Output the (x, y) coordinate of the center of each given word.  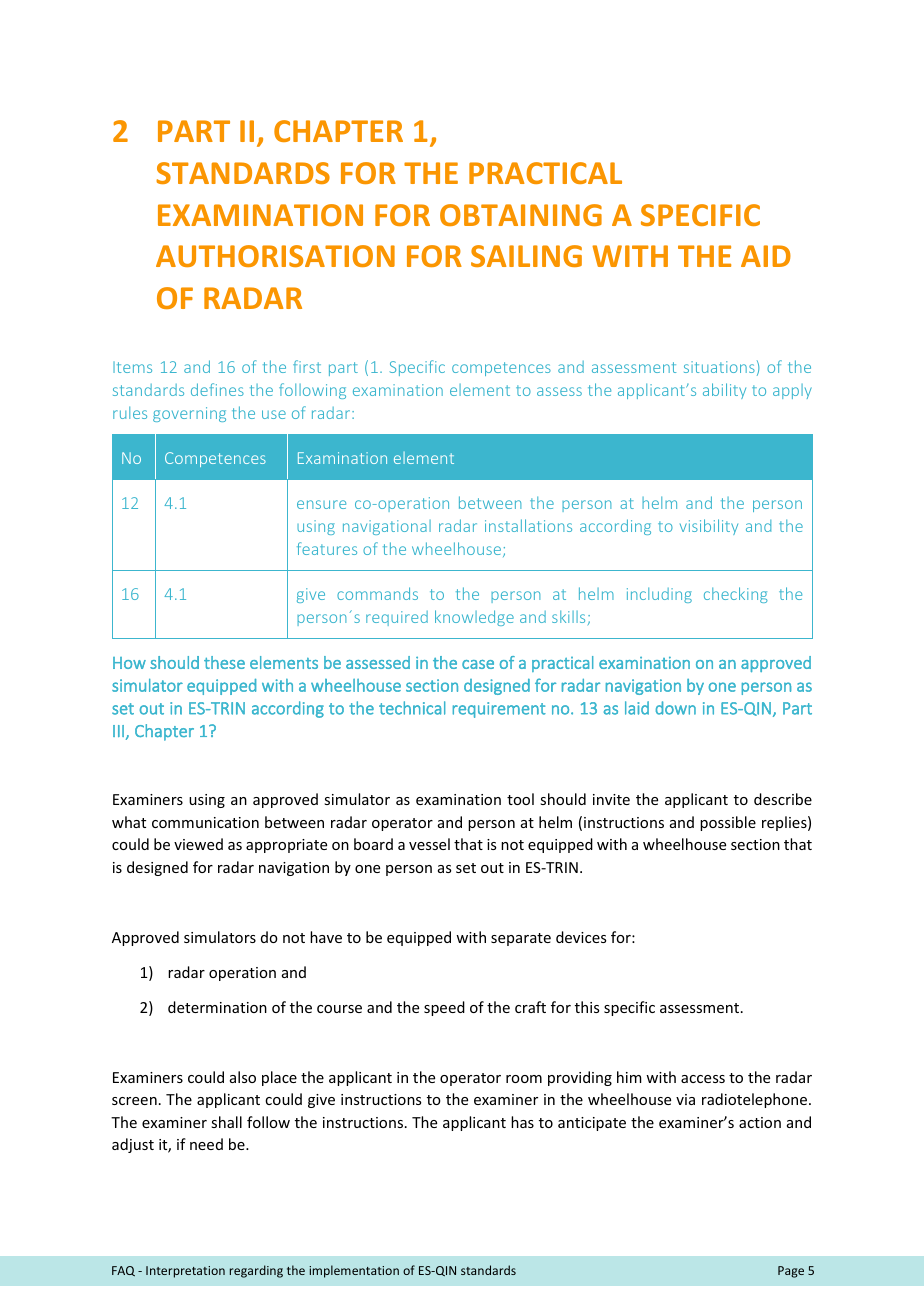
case (478, 664)
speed (444, 1008)
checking (736, 595)
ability (724, 391)
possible (728, 823)
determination (217, 1007)
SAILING (526, 256)
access (703, 1079)
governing (189, 414)
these (224, 662)
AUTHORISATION (275, 256)
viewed (198, 844)
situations (719, 367)
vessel (429, 844)
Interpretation (185, 1272)
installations (528, 525)
